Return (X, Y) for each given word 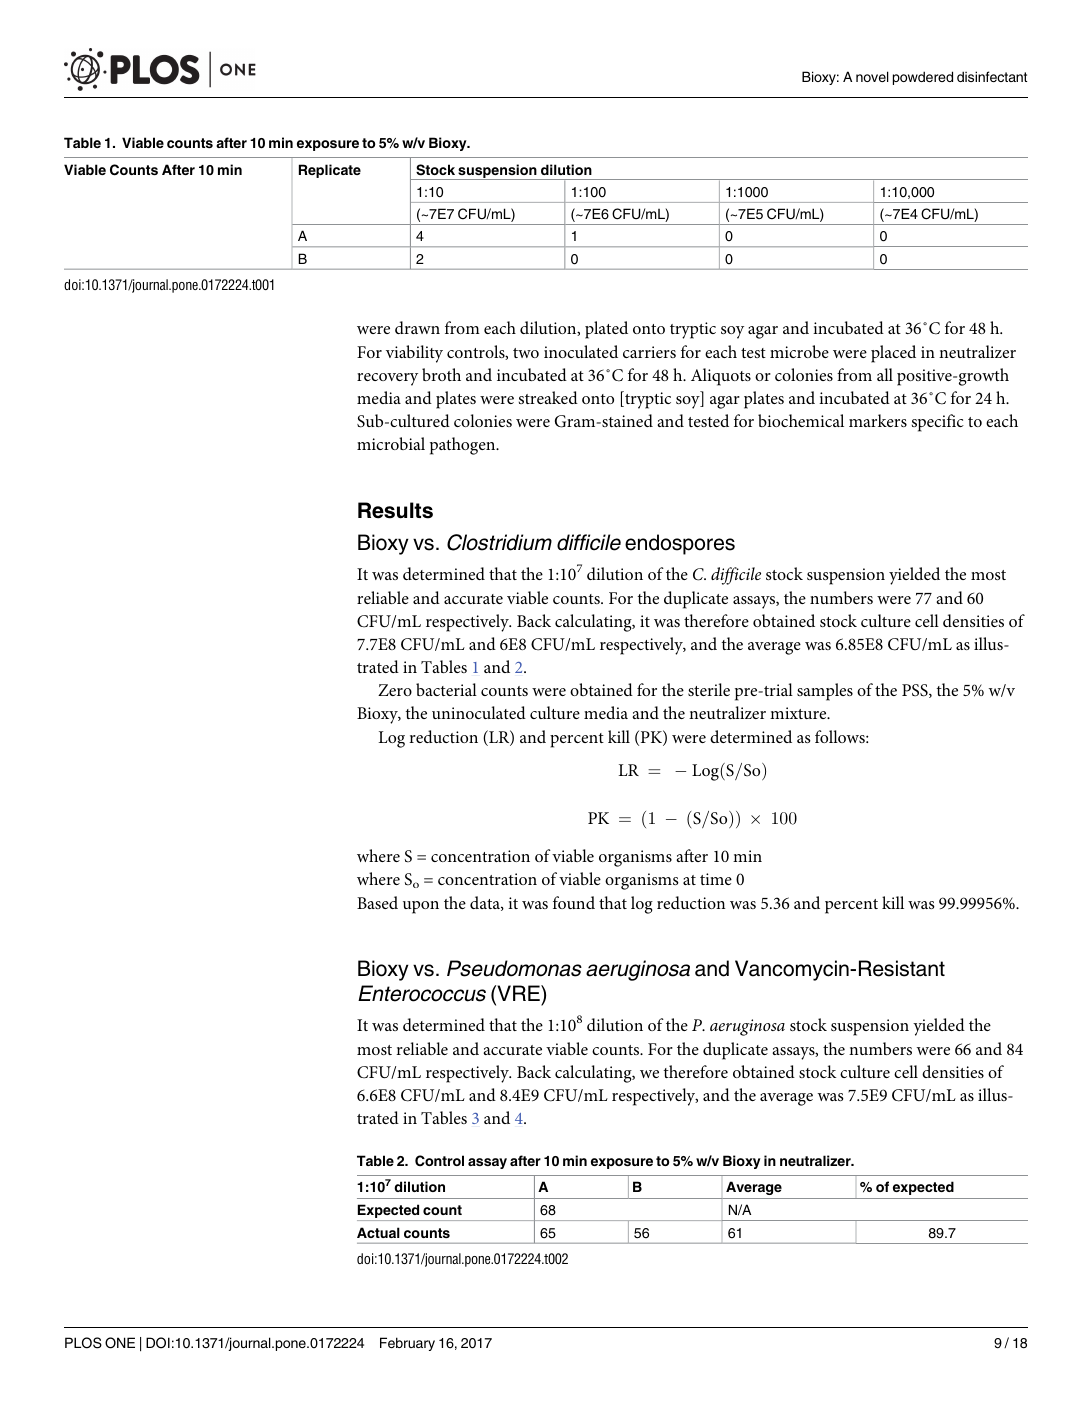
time (716, 879)
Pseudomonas (514, 968)
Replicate (330, 171)
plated (606, 330)
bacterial (446, 689)
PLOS (83, 1343)
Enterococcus (422, 993)
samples (825, 692)
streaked (548, 397)
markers (878, 420)
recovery (387, 379)
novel (872, 76)
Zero (395, 690)
